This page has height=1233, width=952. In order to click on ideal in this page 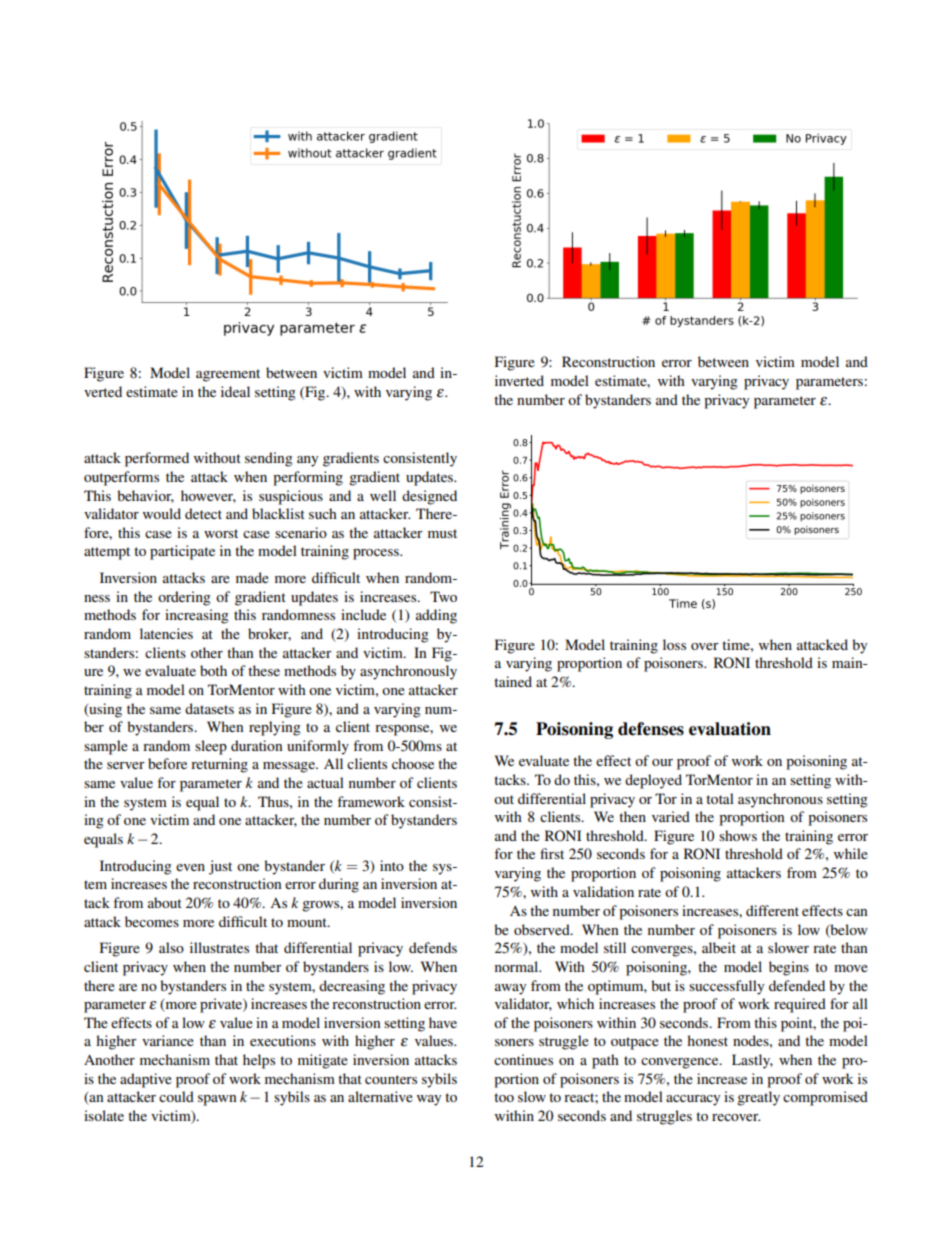, I will do `click(235, 391)`.
